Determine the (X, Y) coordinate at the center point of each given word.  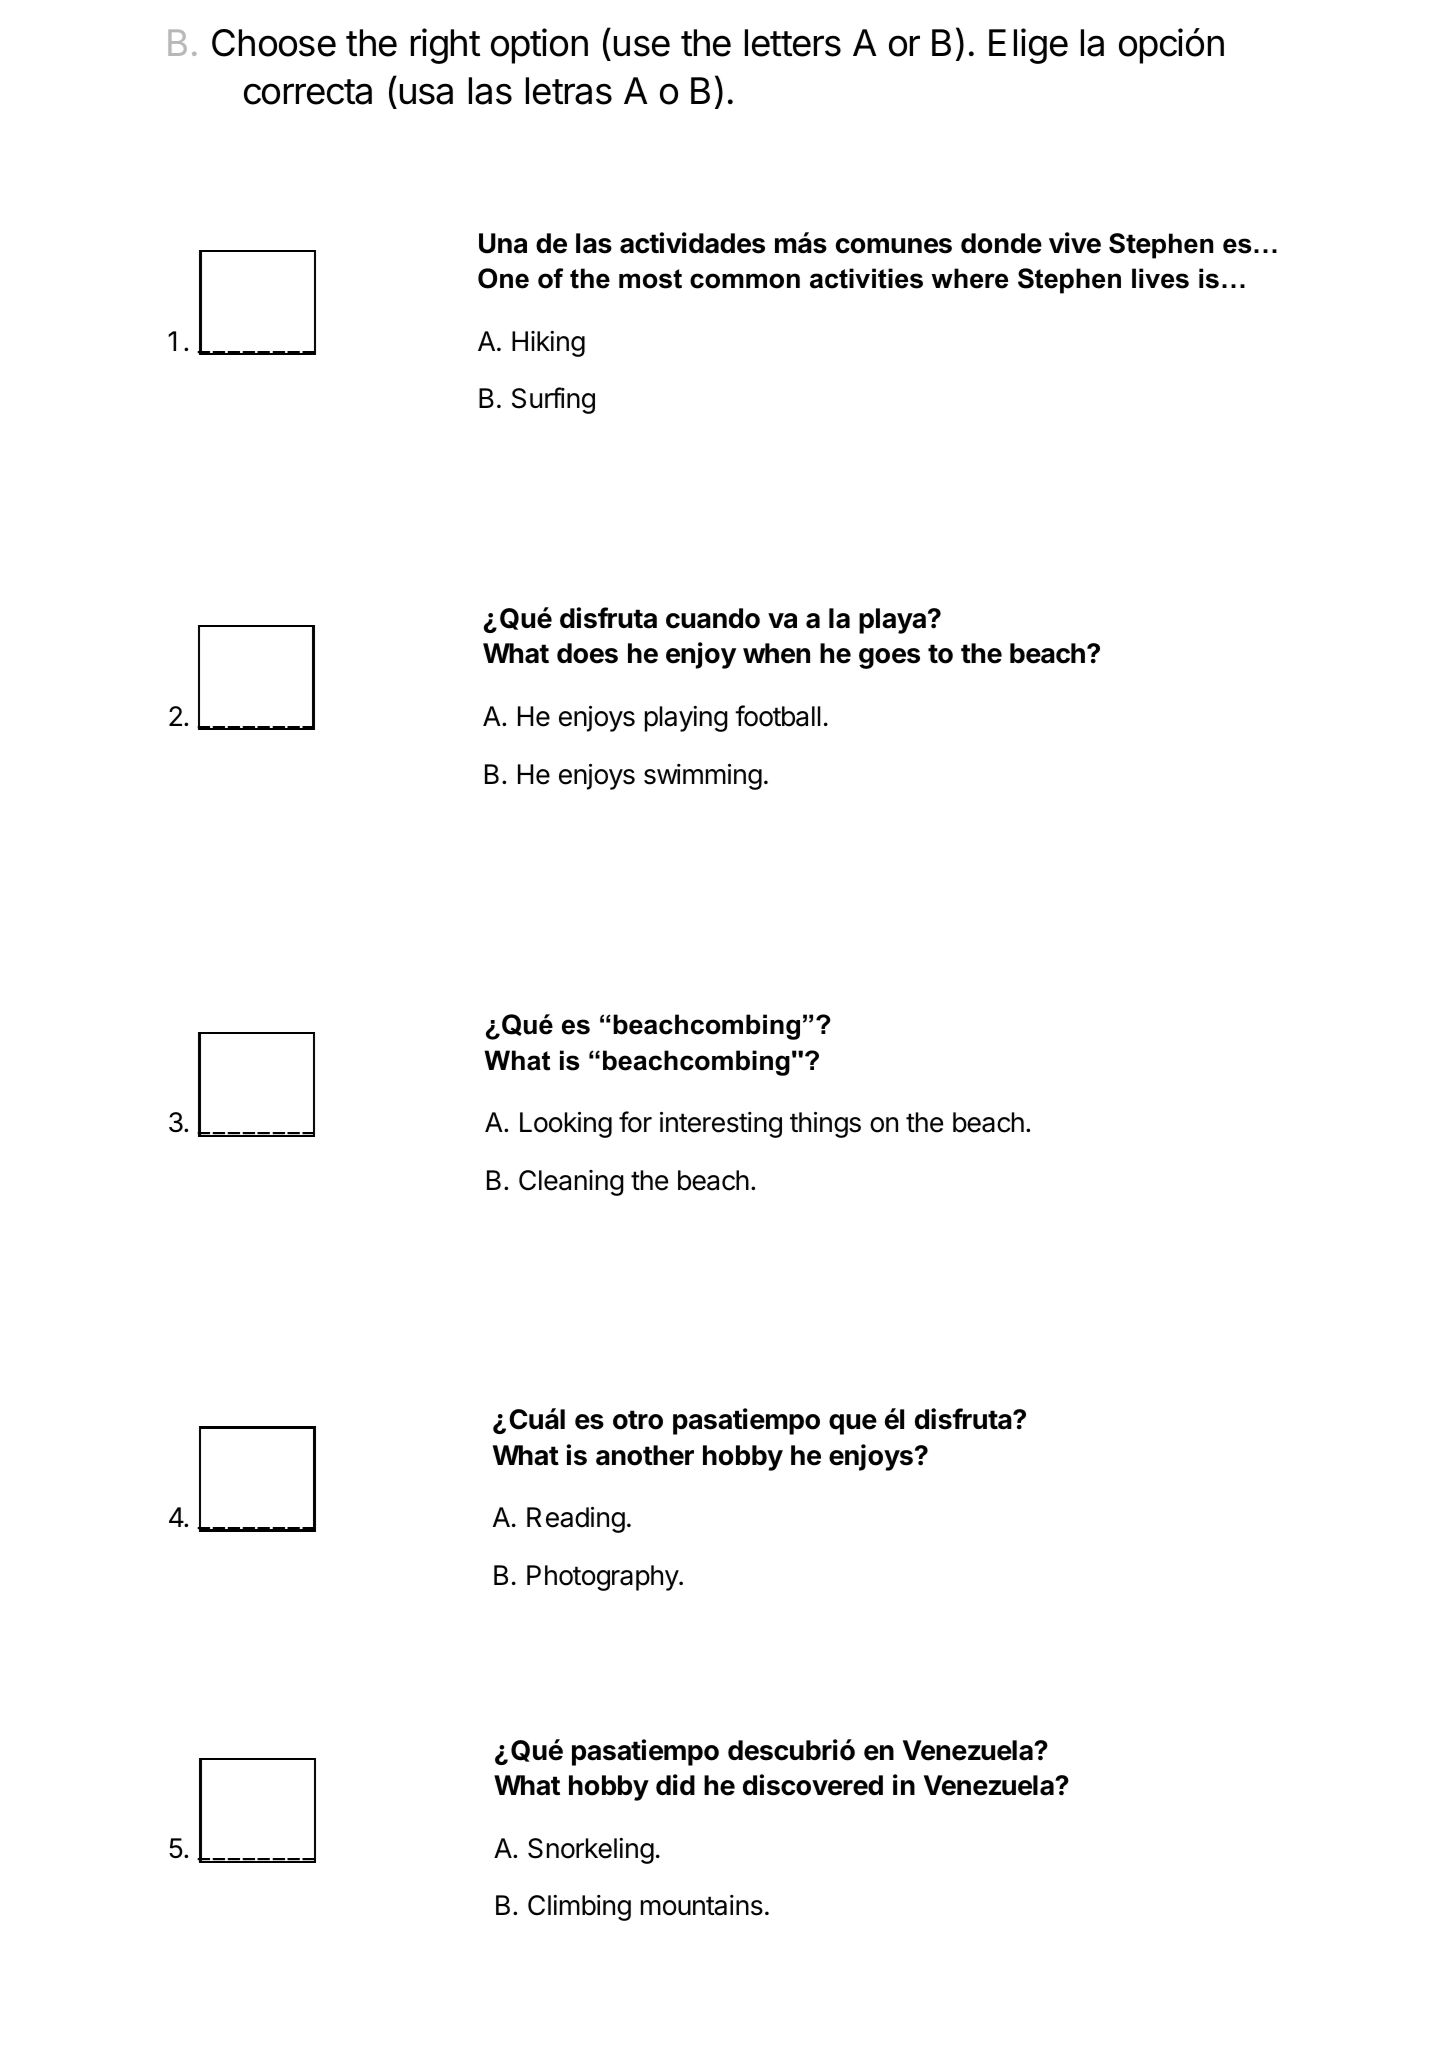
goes (889, 658)
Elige (1028, 46)
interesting (721, 1125)
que (853, 1424)
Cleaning (571, 1183)
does (587, 653)
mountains (702, 1905)
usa (426, 94)
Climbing (579, 1908)
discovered (813, 1785)
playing (686, 719)
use (642, 46)
